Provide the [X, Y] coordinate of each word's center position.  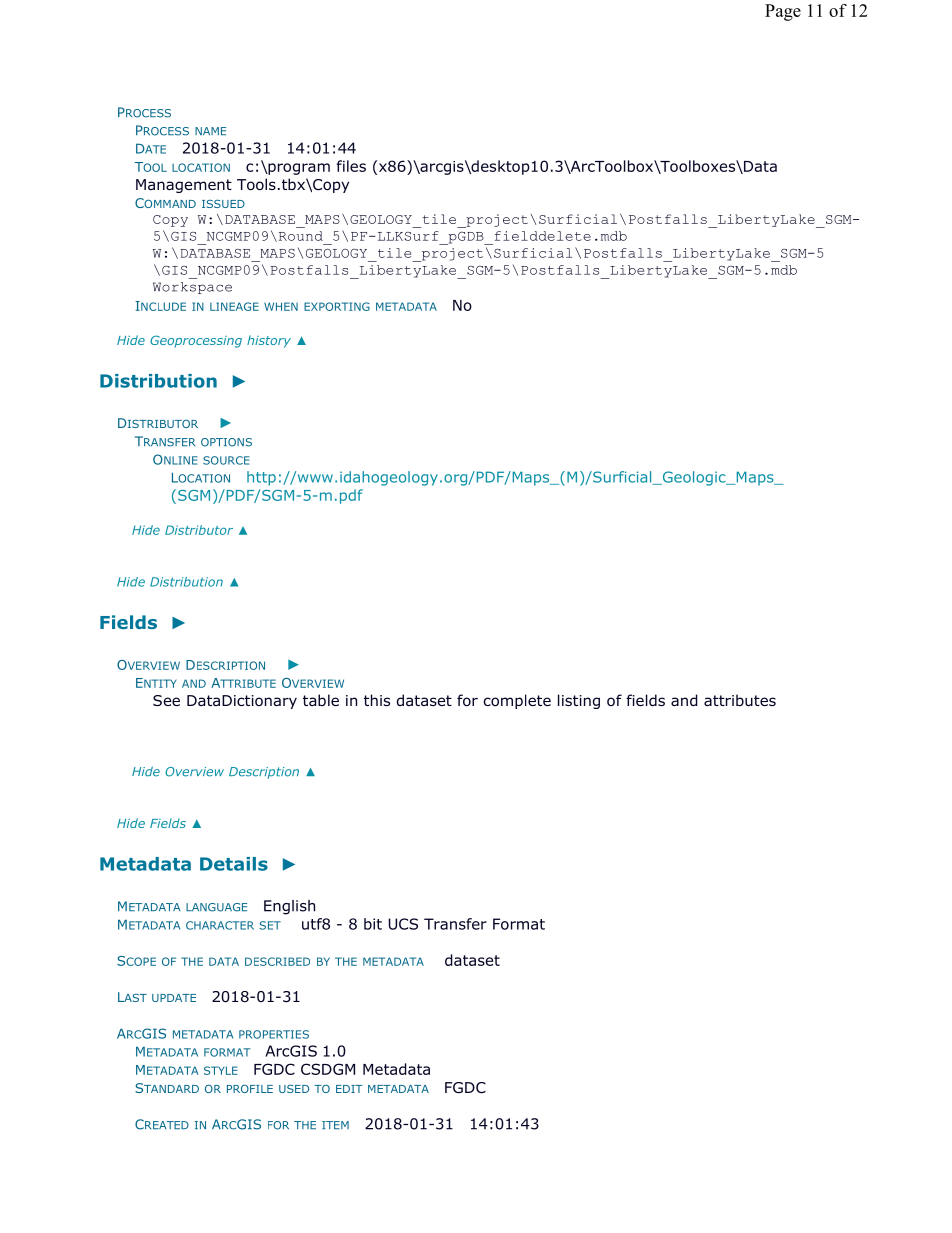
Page [783, 12]
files [351, 166]
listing [579, 701]
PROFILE [250, 1088]
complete [517, 701]
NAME [210, 131]
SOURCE [226, 460]
